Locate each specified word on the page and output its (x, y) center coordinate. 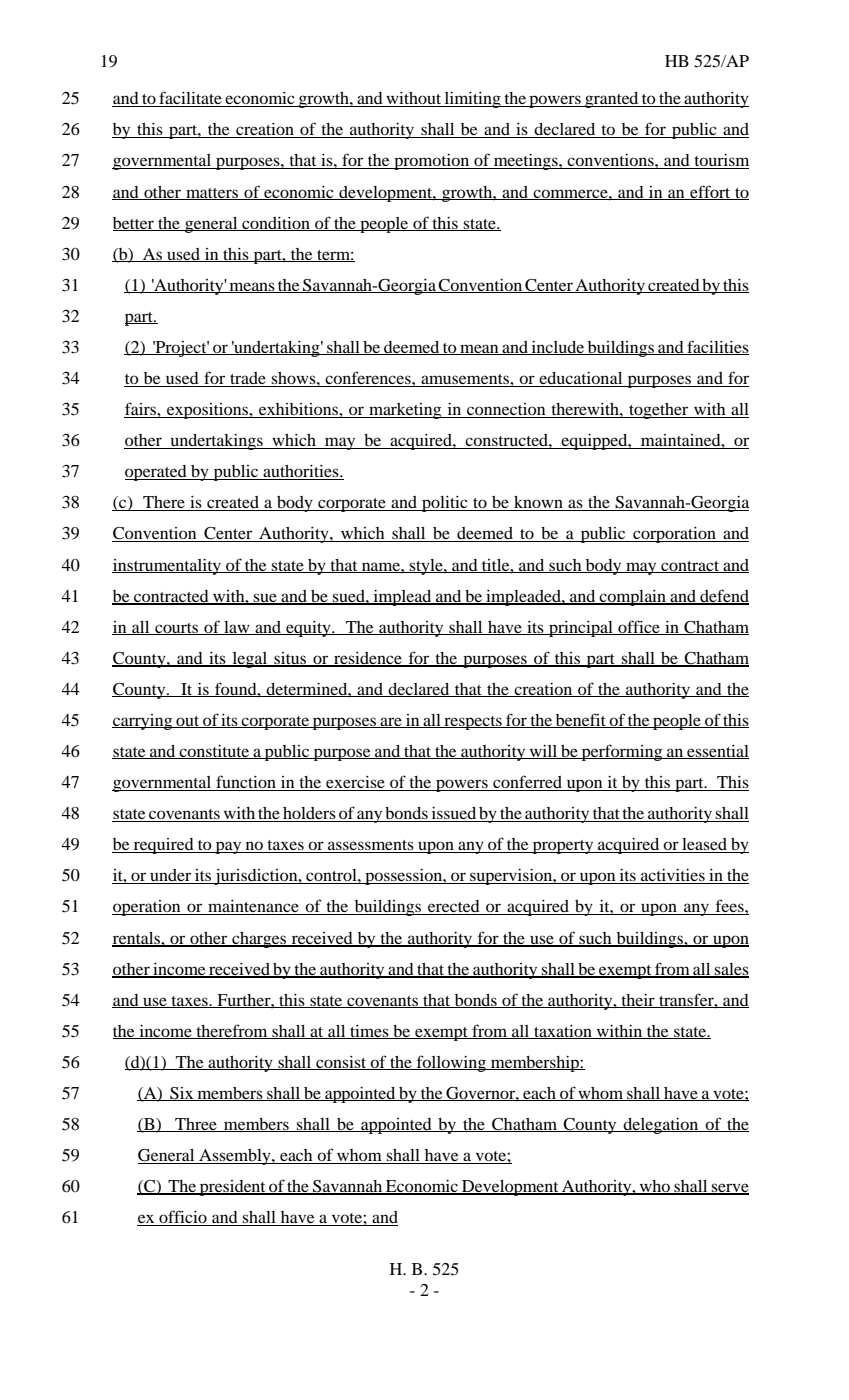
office (639, 627)
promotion (432, 162)
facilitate (190, 99)
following (451, 1063)
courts (177, 629)
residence (368, 659)
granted (612, 100)
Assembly (235, 1157)
